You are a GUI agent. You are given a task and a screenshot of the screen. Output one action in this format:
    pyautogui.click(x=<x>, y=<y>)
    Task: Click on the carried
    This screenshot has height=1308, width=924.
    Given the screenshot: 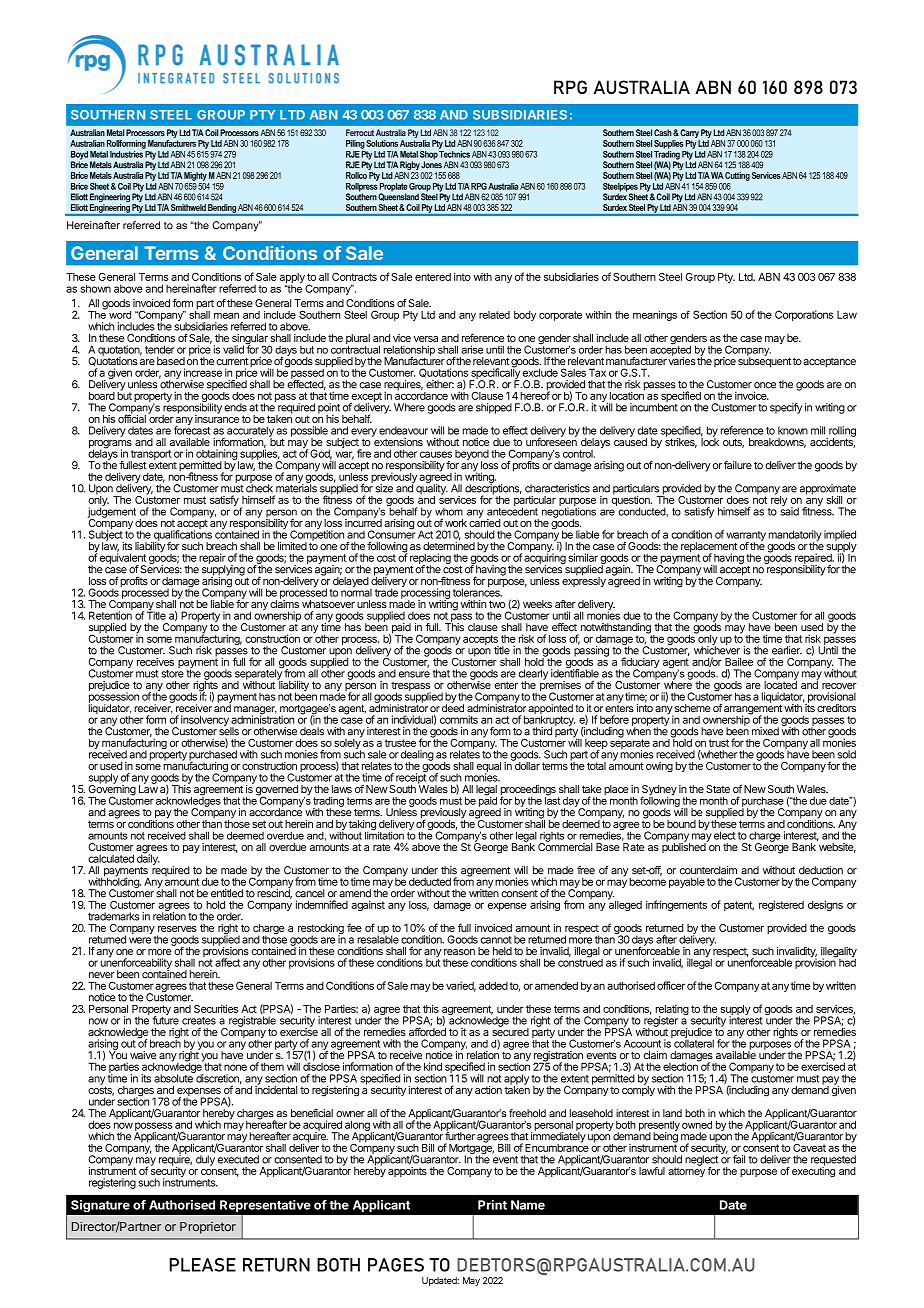 What is the action you would take?
    pyautogui.click(x=485, y=522)
